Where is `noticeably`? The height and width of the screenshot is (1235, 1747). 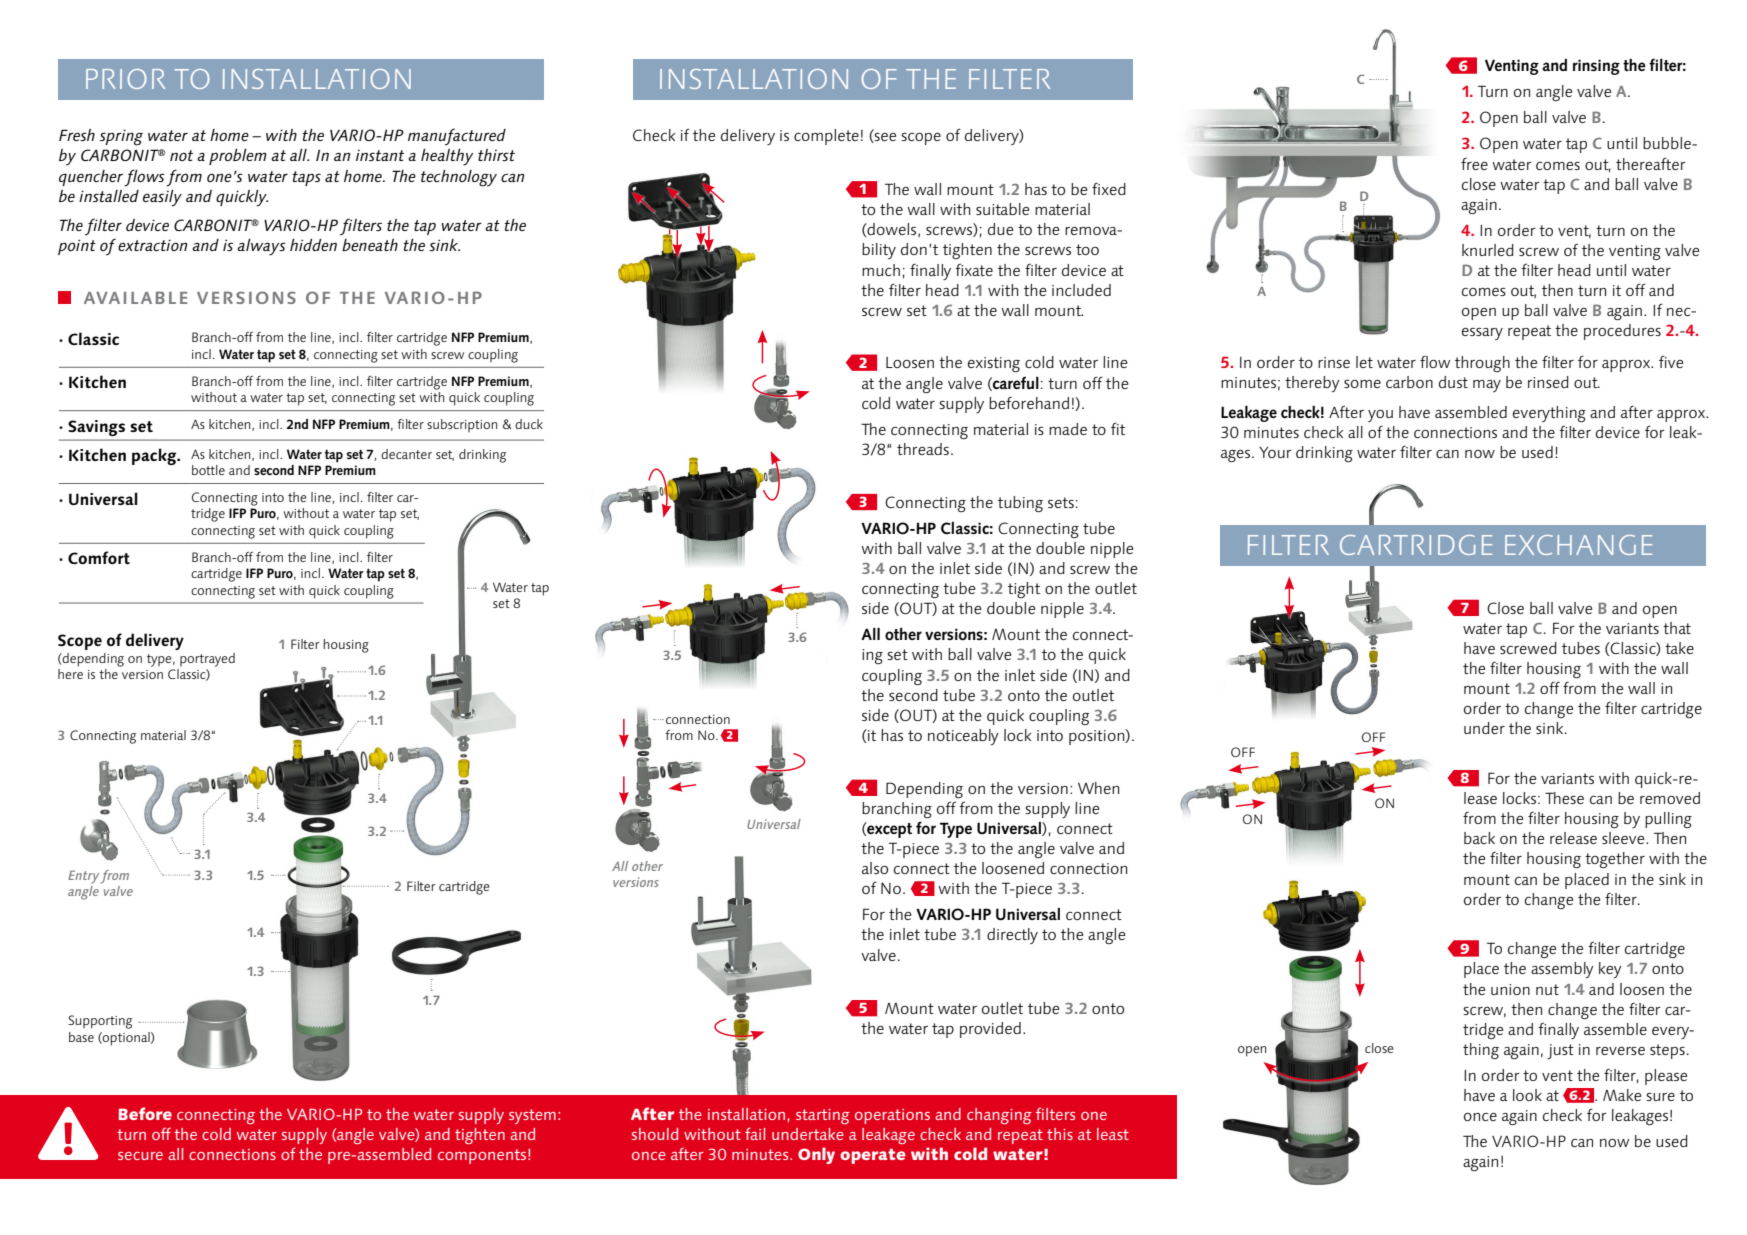 noticeably is located at coordinates (963, 737).
